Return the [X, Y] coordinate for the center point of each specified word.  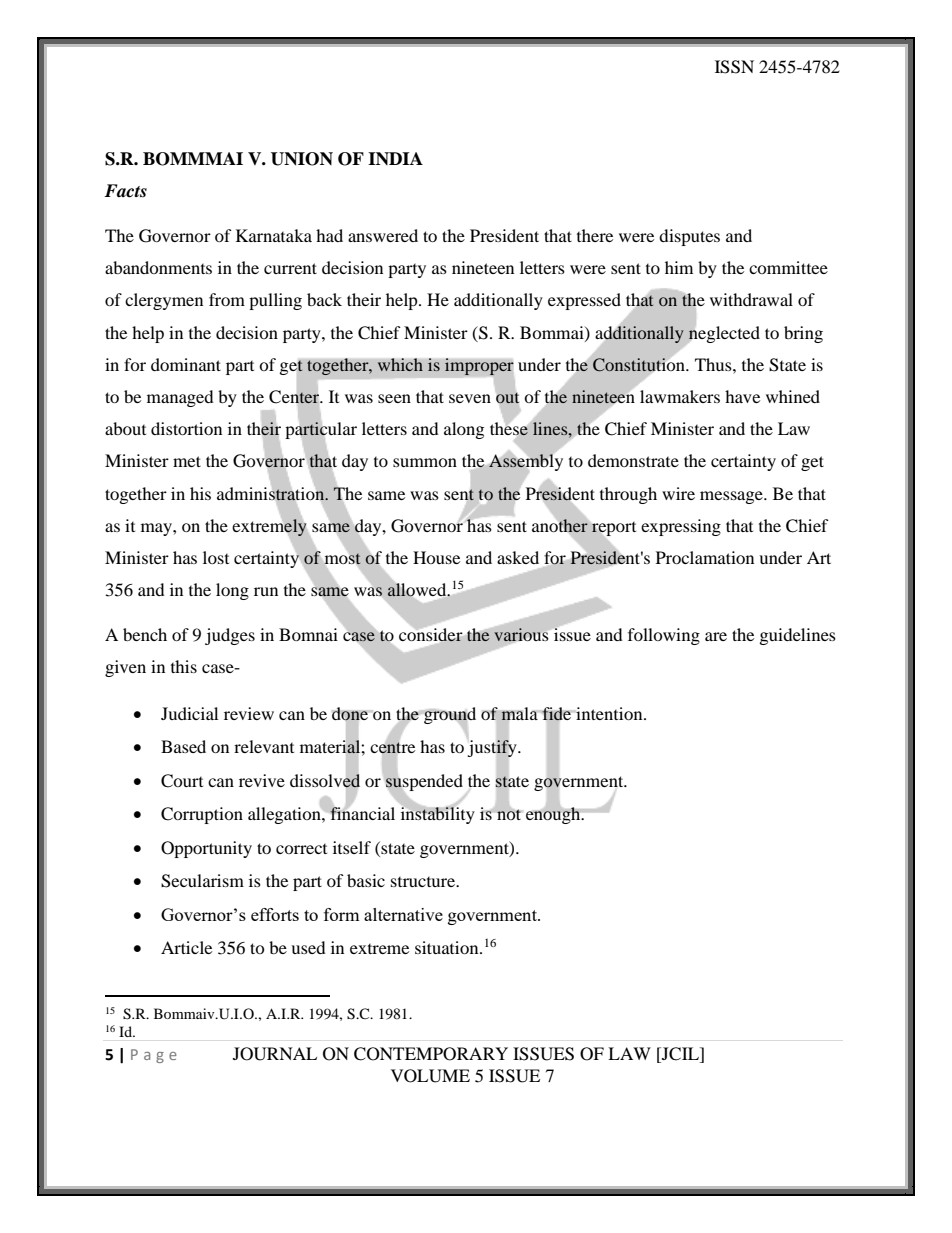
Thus [714, 364]
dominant [186, 364]
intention [609, 713]
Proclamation [705, 557]
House [436, 557]
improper [479, 367]
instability [438, 814]
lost [216, 557]
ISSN [734, 67]
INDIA [395, 158]
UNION [302, 159]
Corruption [202, 815]
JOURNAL [275, 1054]
